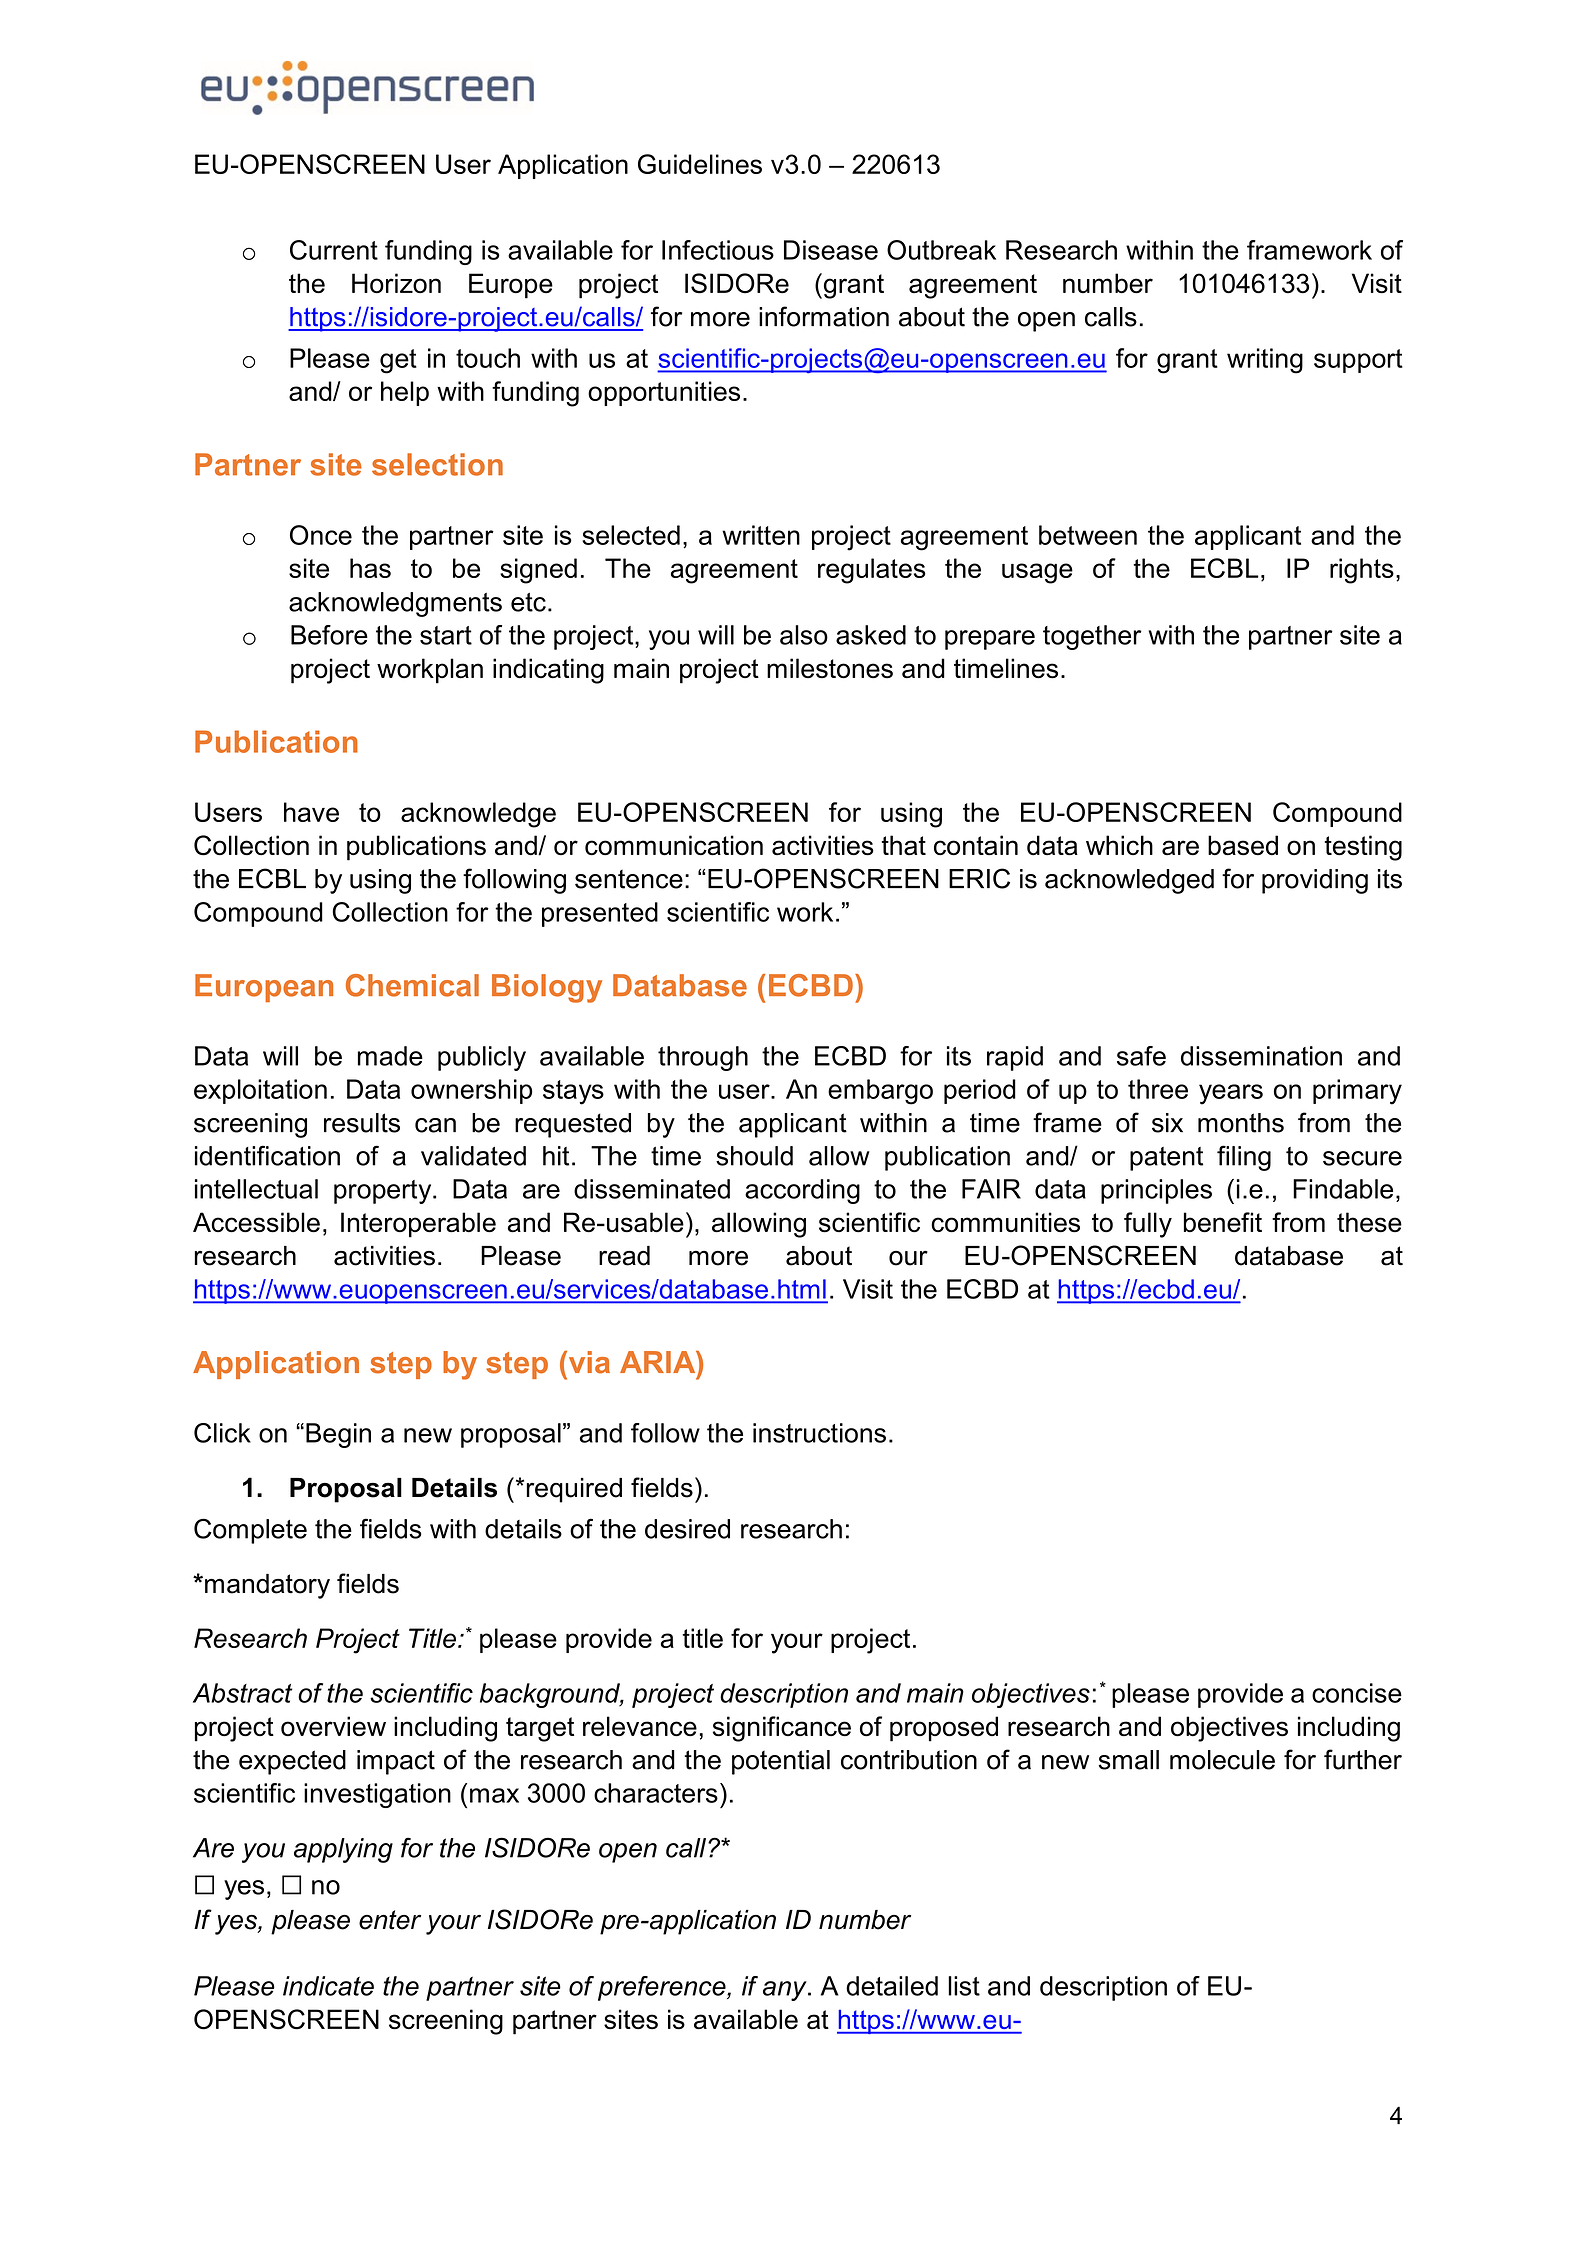 The height and width of the image is (2258, 1596). What do you see at coordinates (831, 250) in the image?
I see `Disease` at bounding box center [831, 250].
